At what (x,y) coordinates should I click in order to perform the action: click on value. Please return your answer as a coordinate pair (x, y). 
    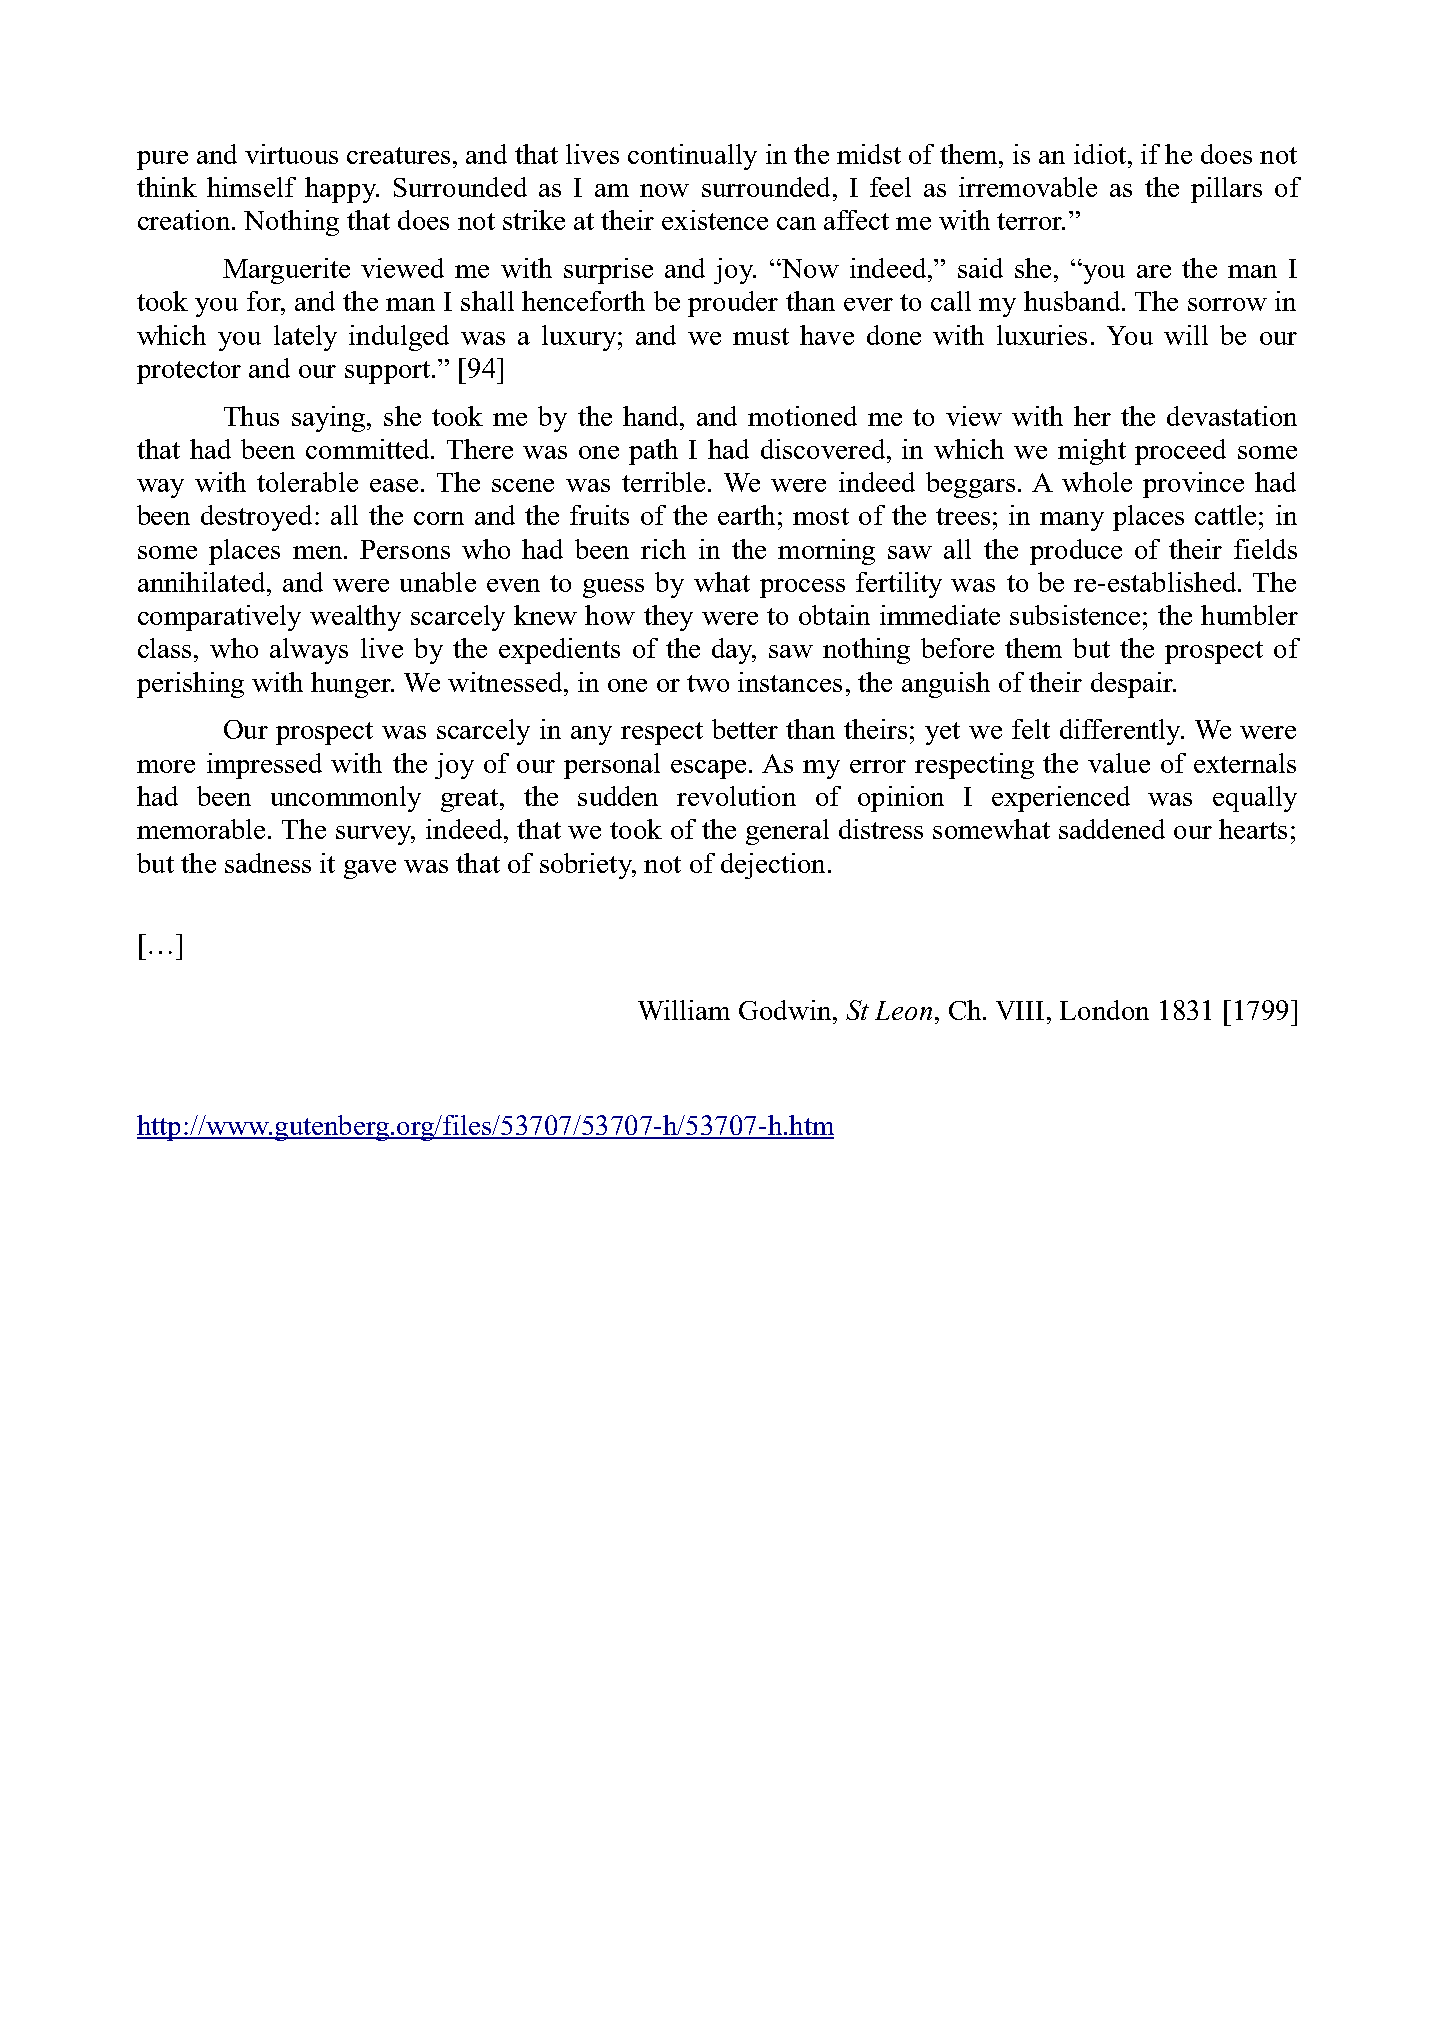
    Looking at the image, I should click on (1119, 763).
